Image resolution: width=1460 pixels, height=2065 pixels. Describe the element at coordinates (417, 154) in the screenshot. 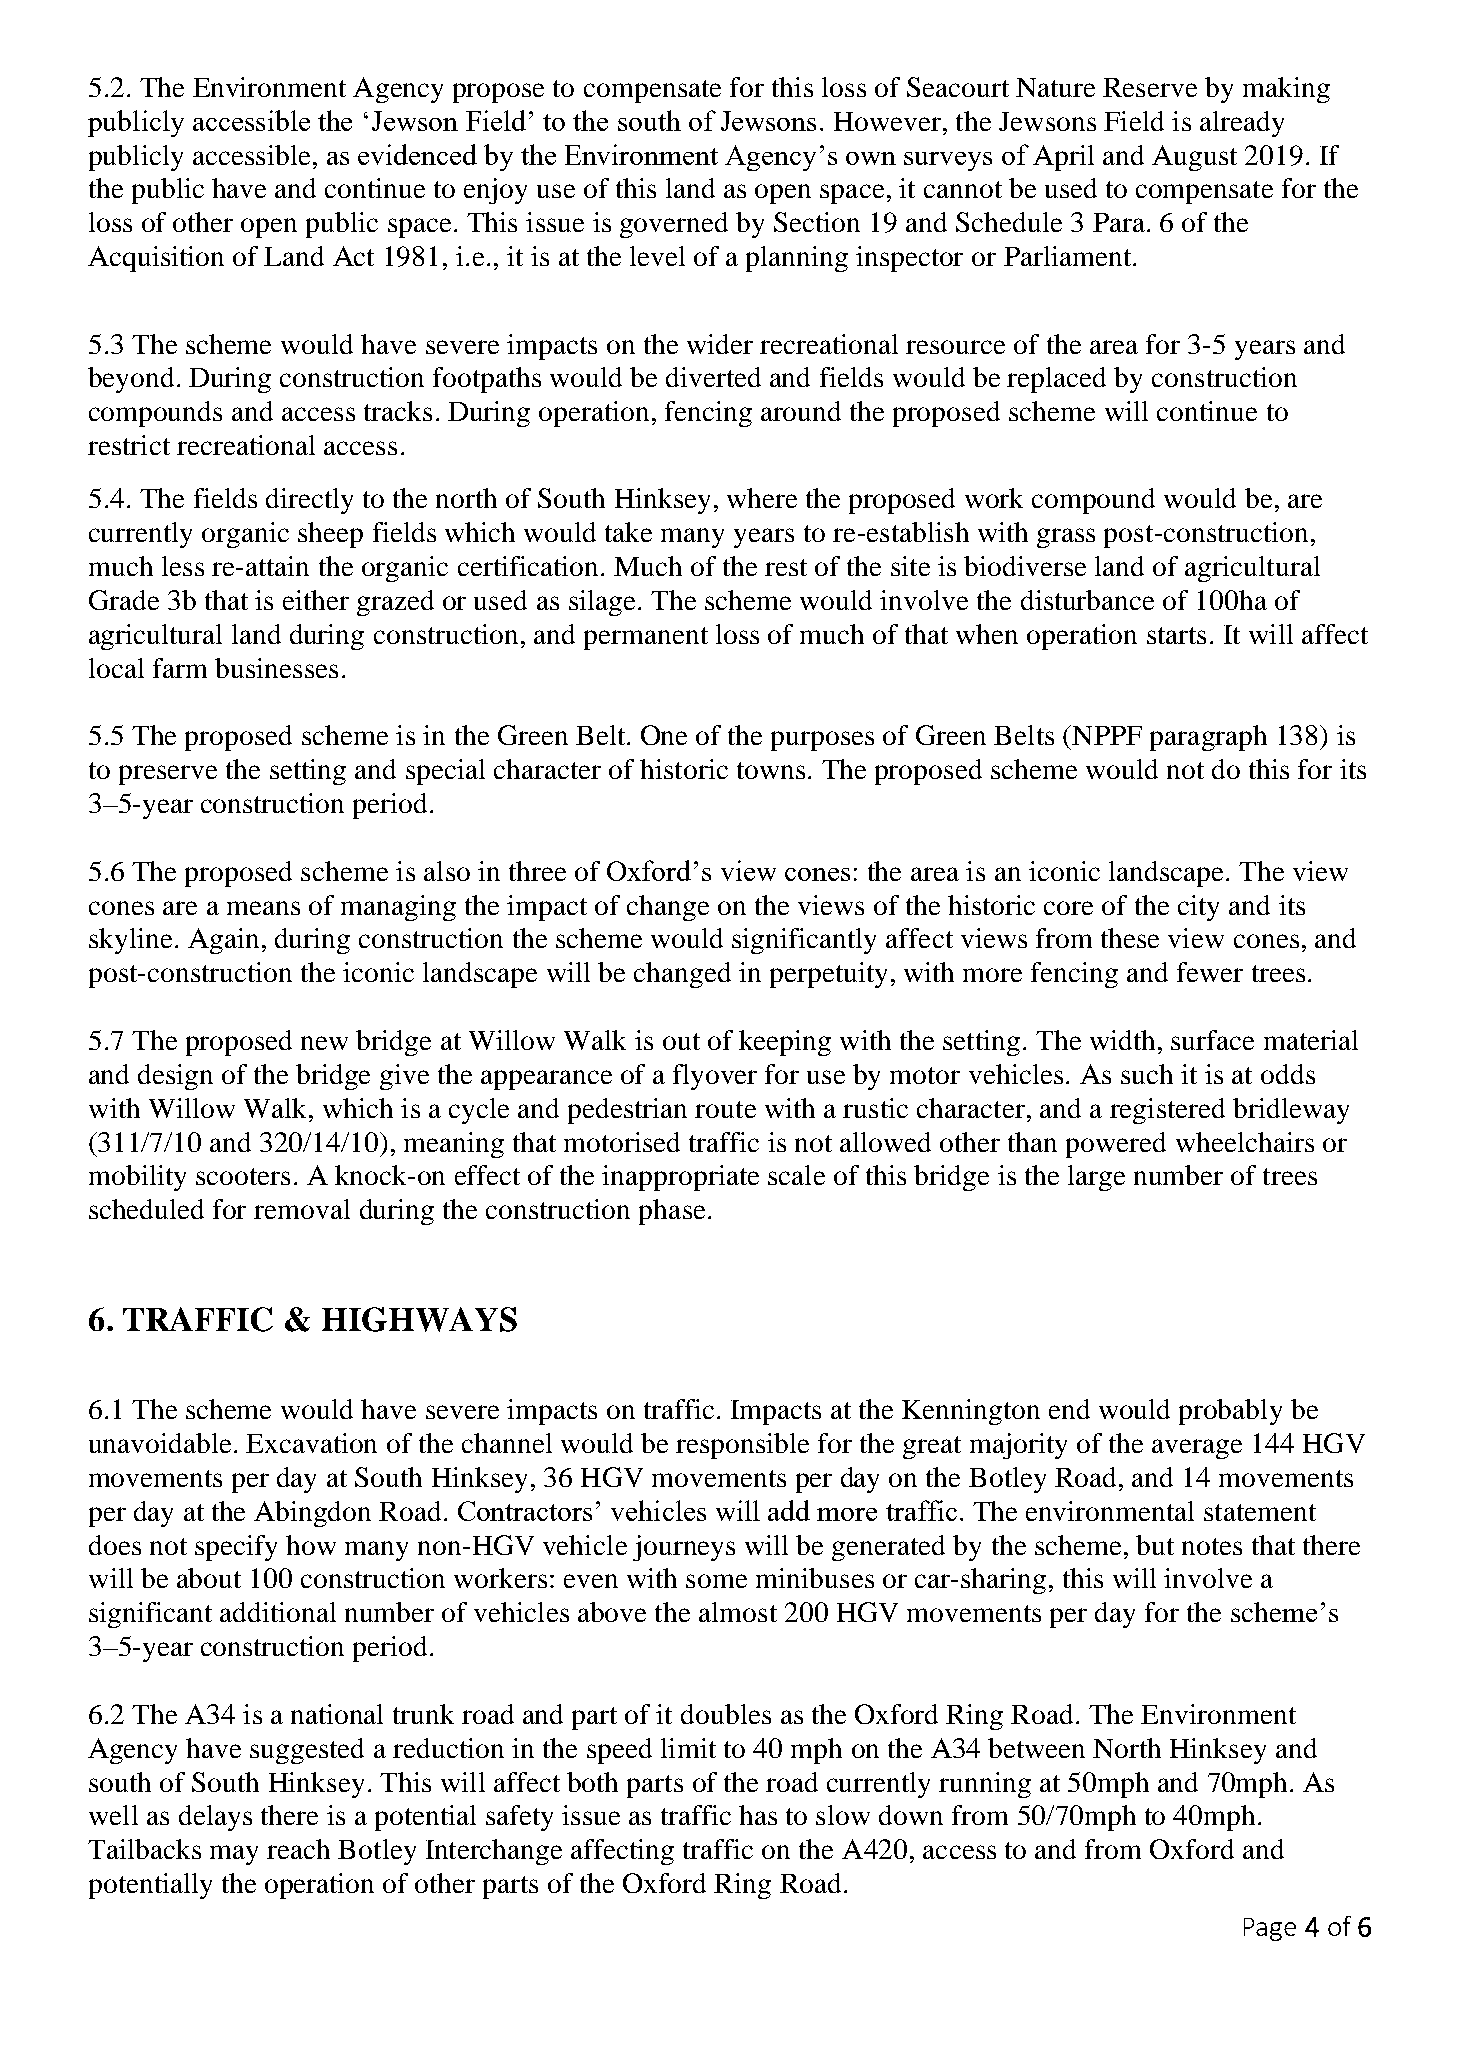

I see `evidenced` at that location.
